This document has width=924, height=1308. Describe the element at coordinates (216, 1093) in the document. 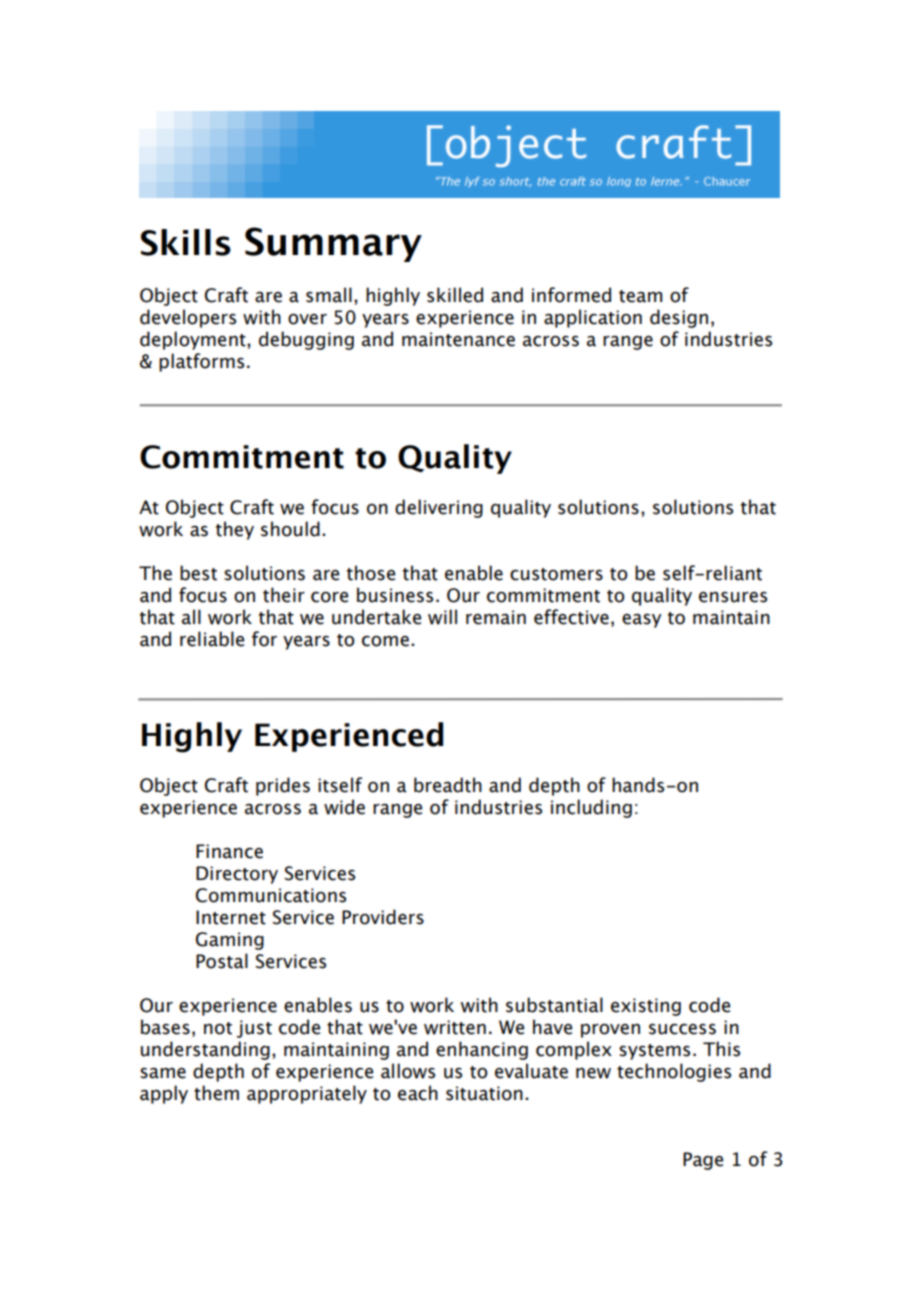

I see `them` at that location.
